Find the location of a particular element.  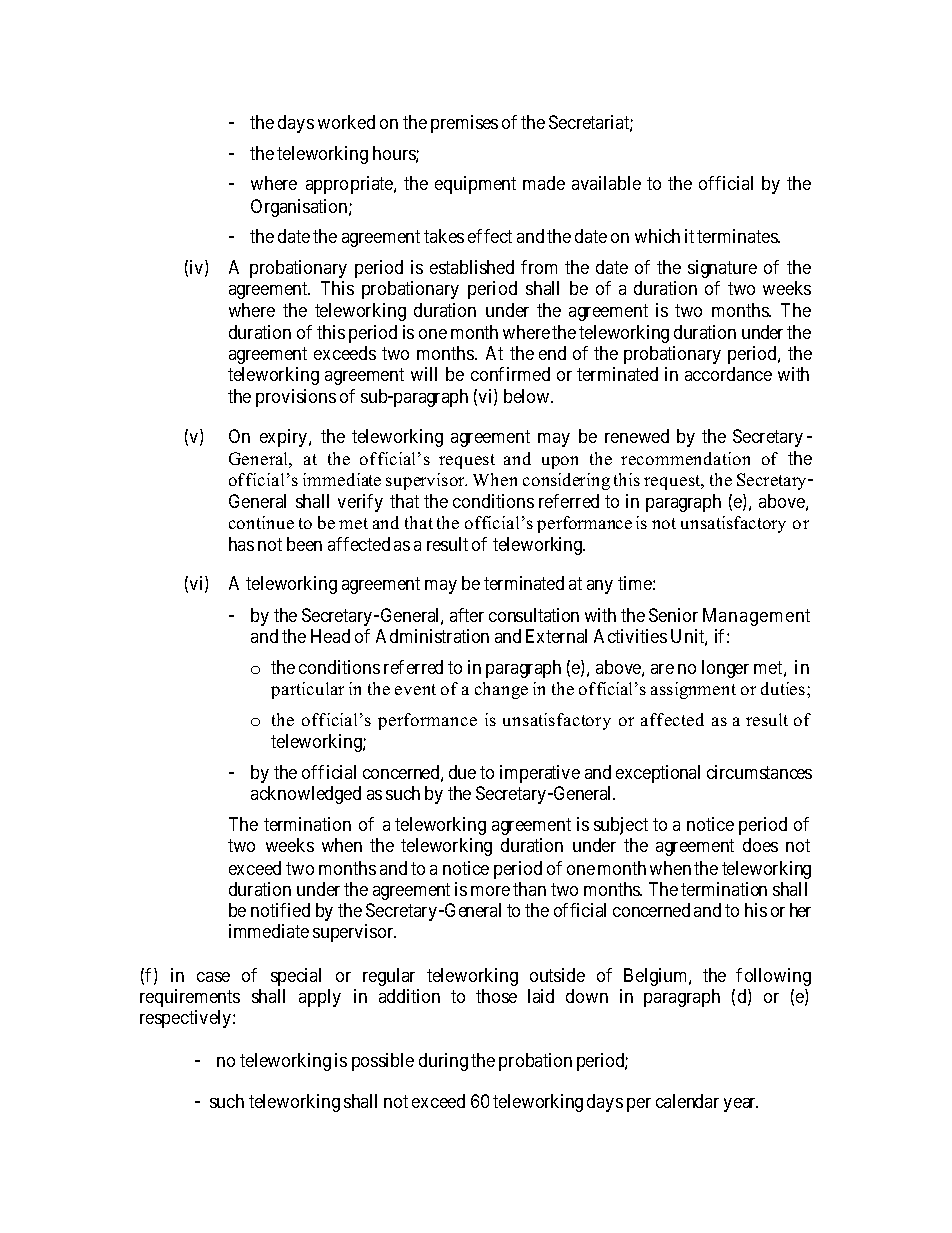

during is located at coordinates (443, 1062).
